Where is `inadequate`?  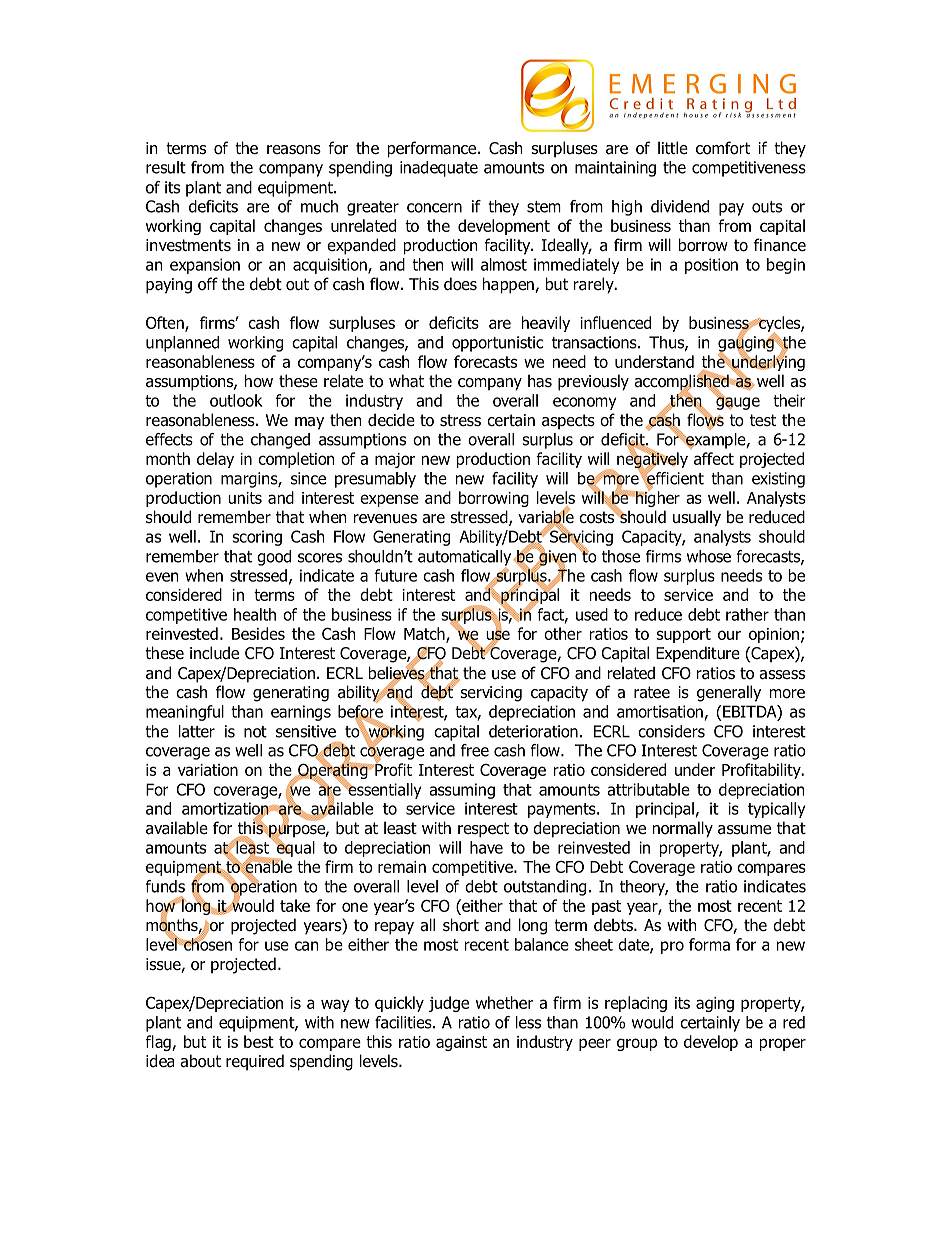
inadequate is located at coordinates (439, 169).
